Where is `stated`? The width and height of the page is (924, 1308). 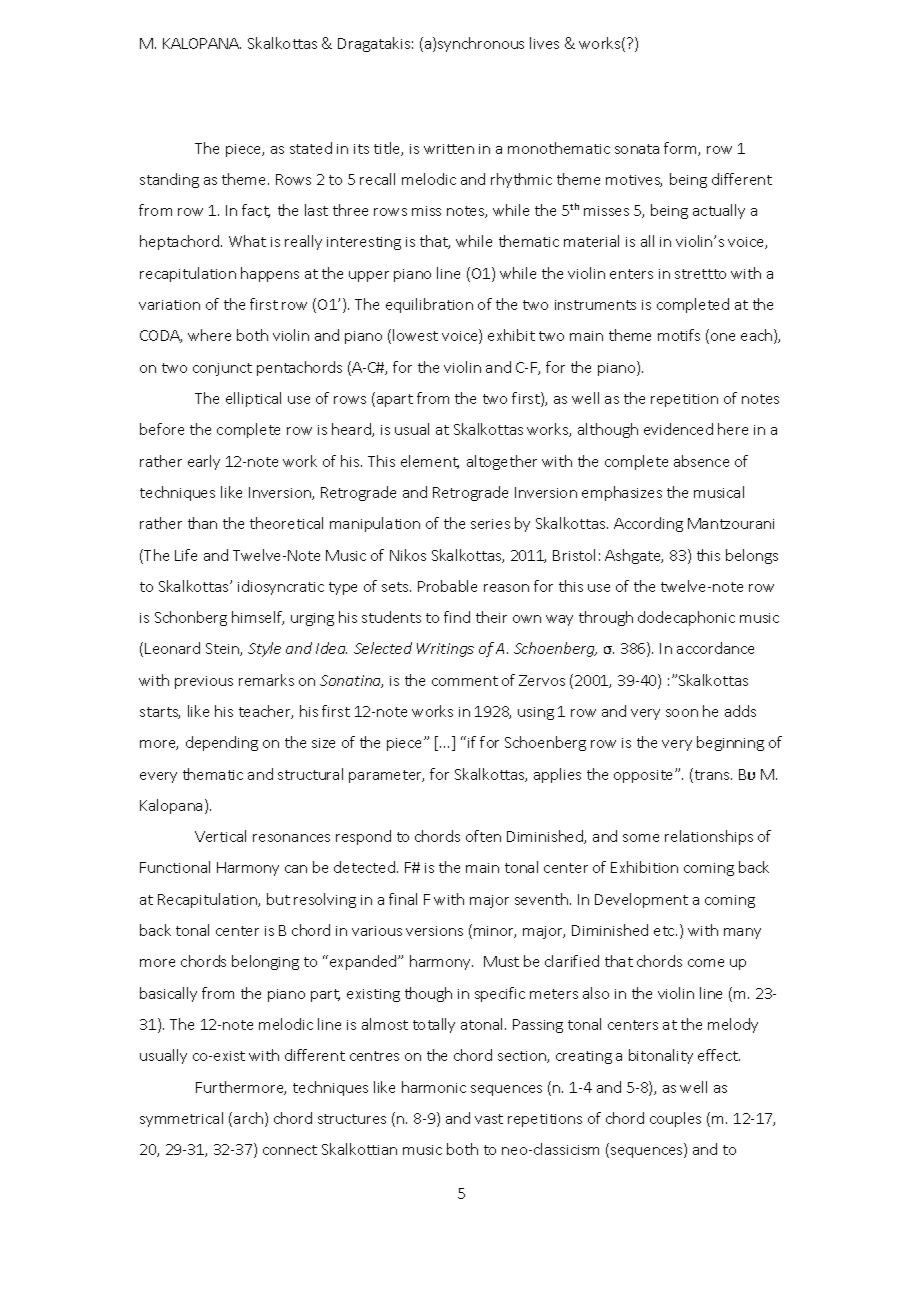 stated is located at coordinates (311, 148).
